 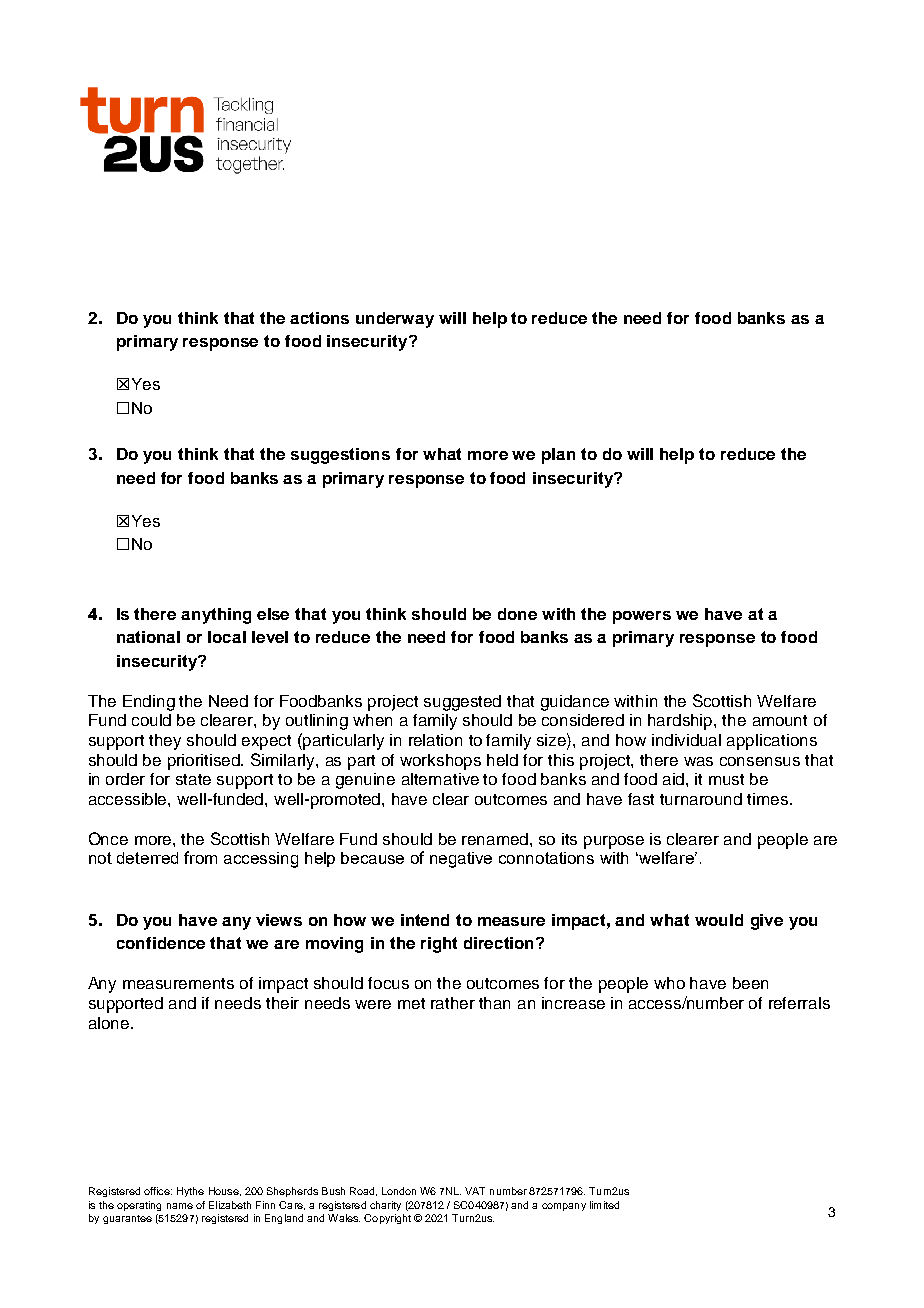 What do you see at coordinates (230, 1205) in the document?
I see `Elizabeth` at bounding box center [230, 1205].
